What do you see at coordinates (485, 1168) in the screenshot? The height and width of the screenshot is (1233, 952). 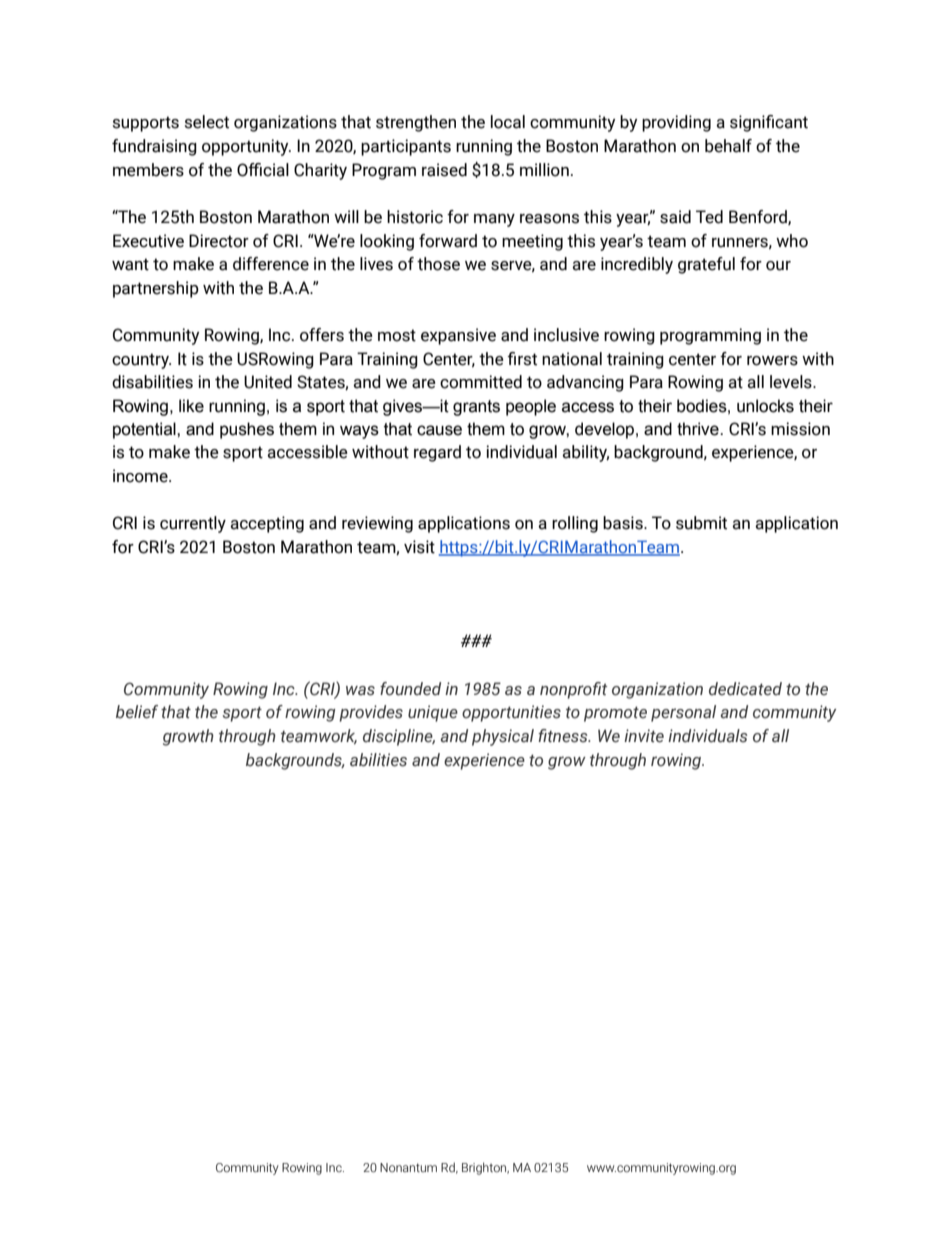 I see `Brighton` at bounding box center [485, 1168].
